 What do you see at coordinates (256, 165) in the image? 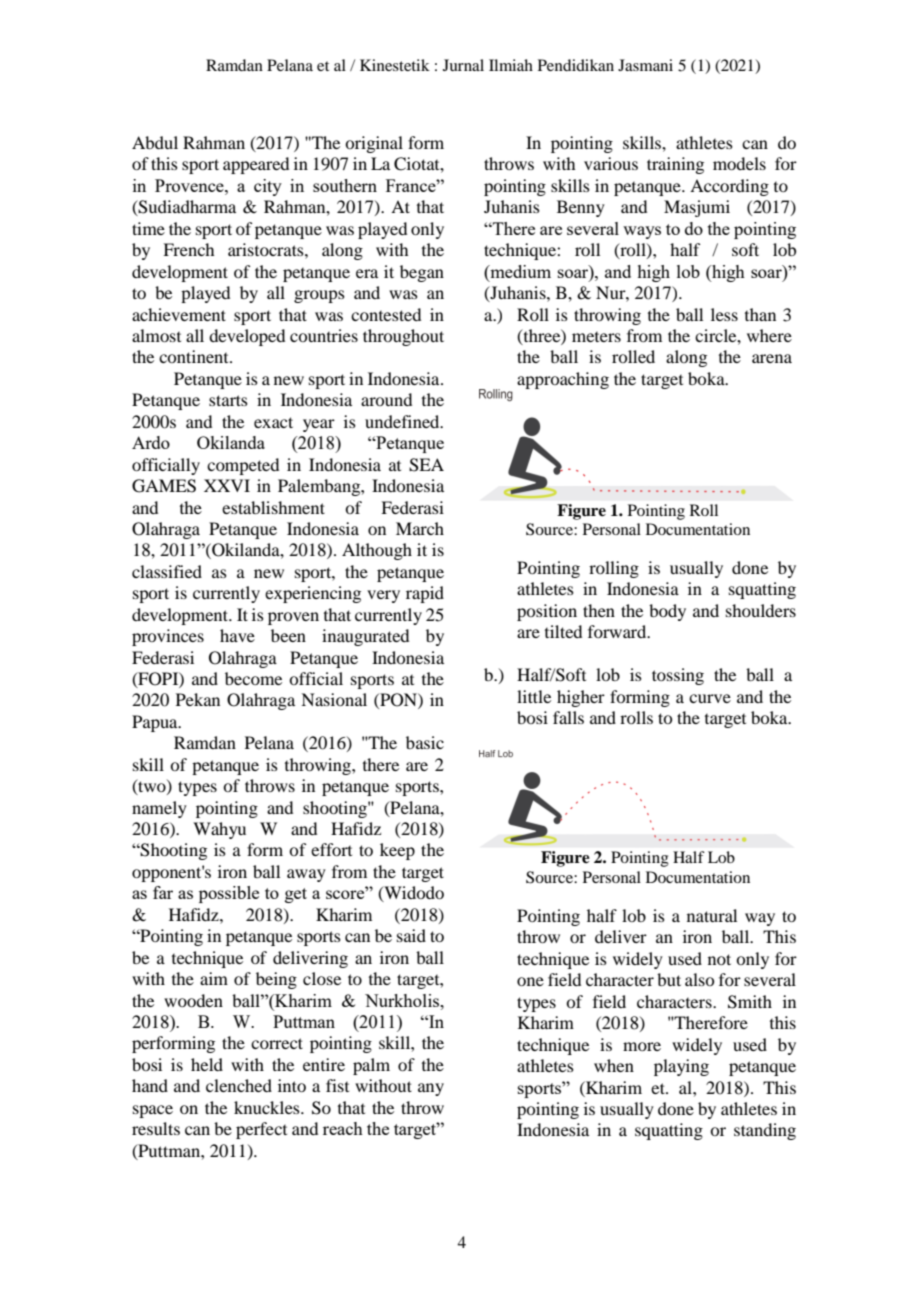
I see `appeared` at bounding box center [256, 165].
